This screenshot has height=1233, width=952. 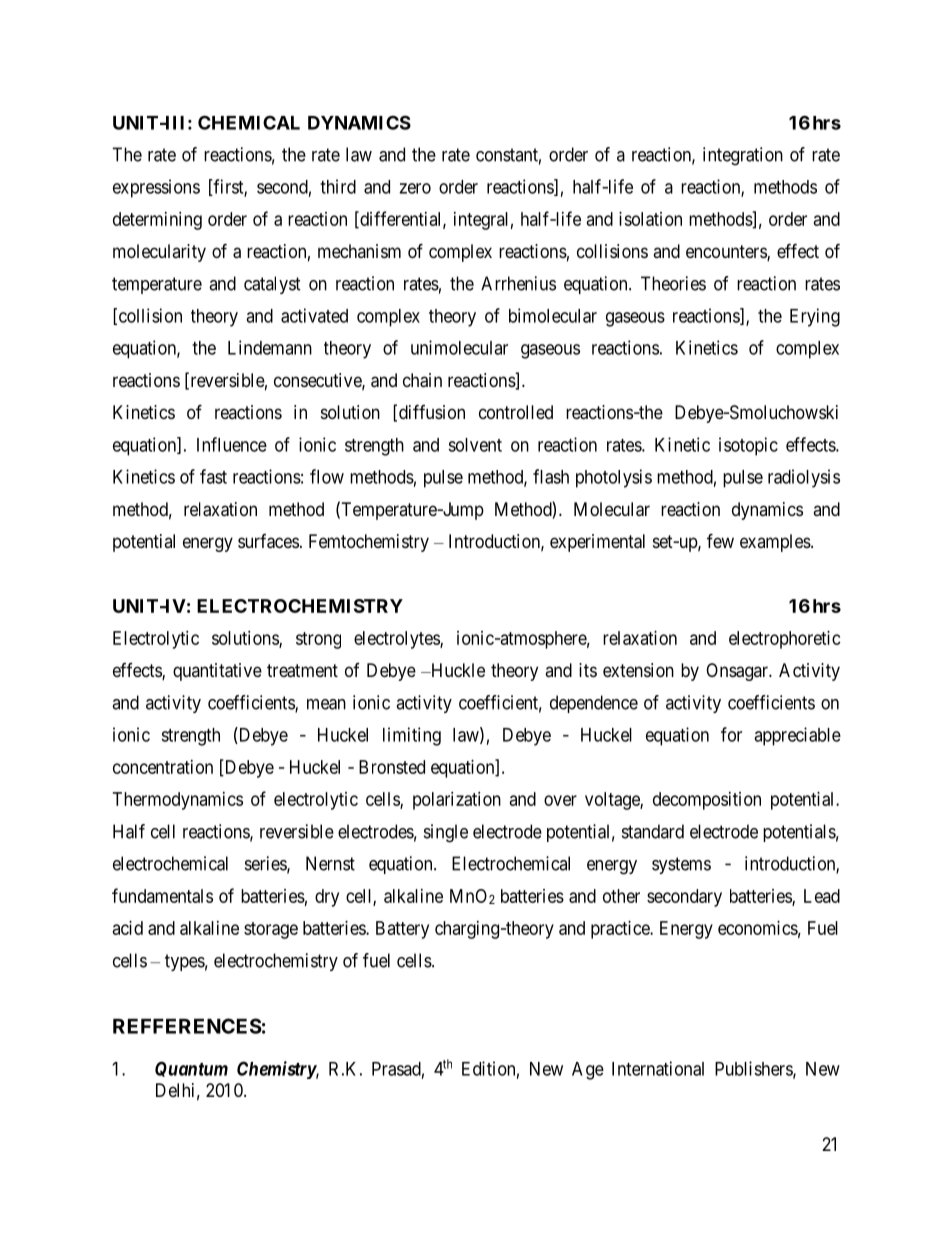 What do you see at coordinates (731, 734) in the screenshot?
I see `for` at bounding box center [731, 734].
